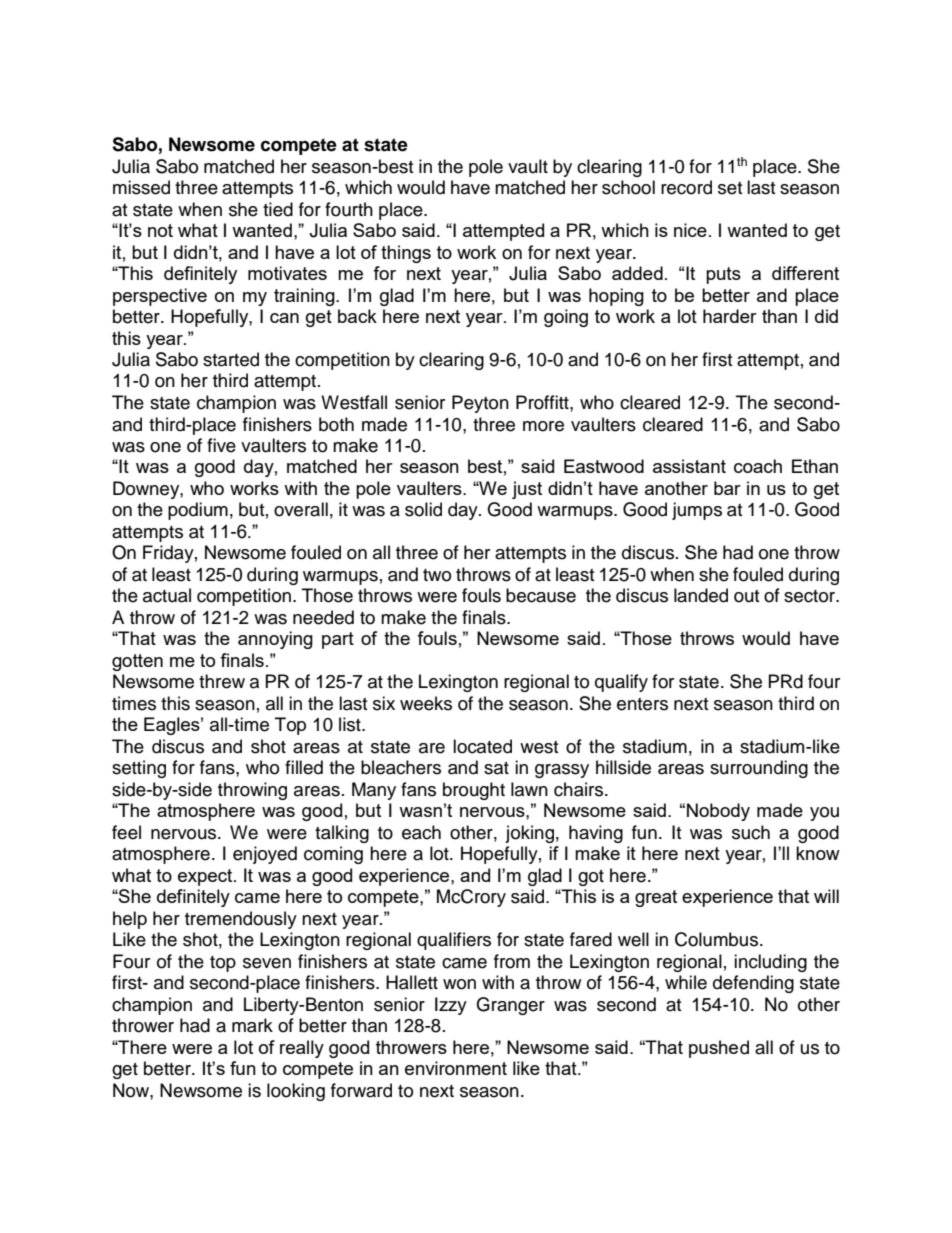  What do you see at coordinates (275, 640) in the screenshot?
I see `annoying` at bounding box center [275, 640].
